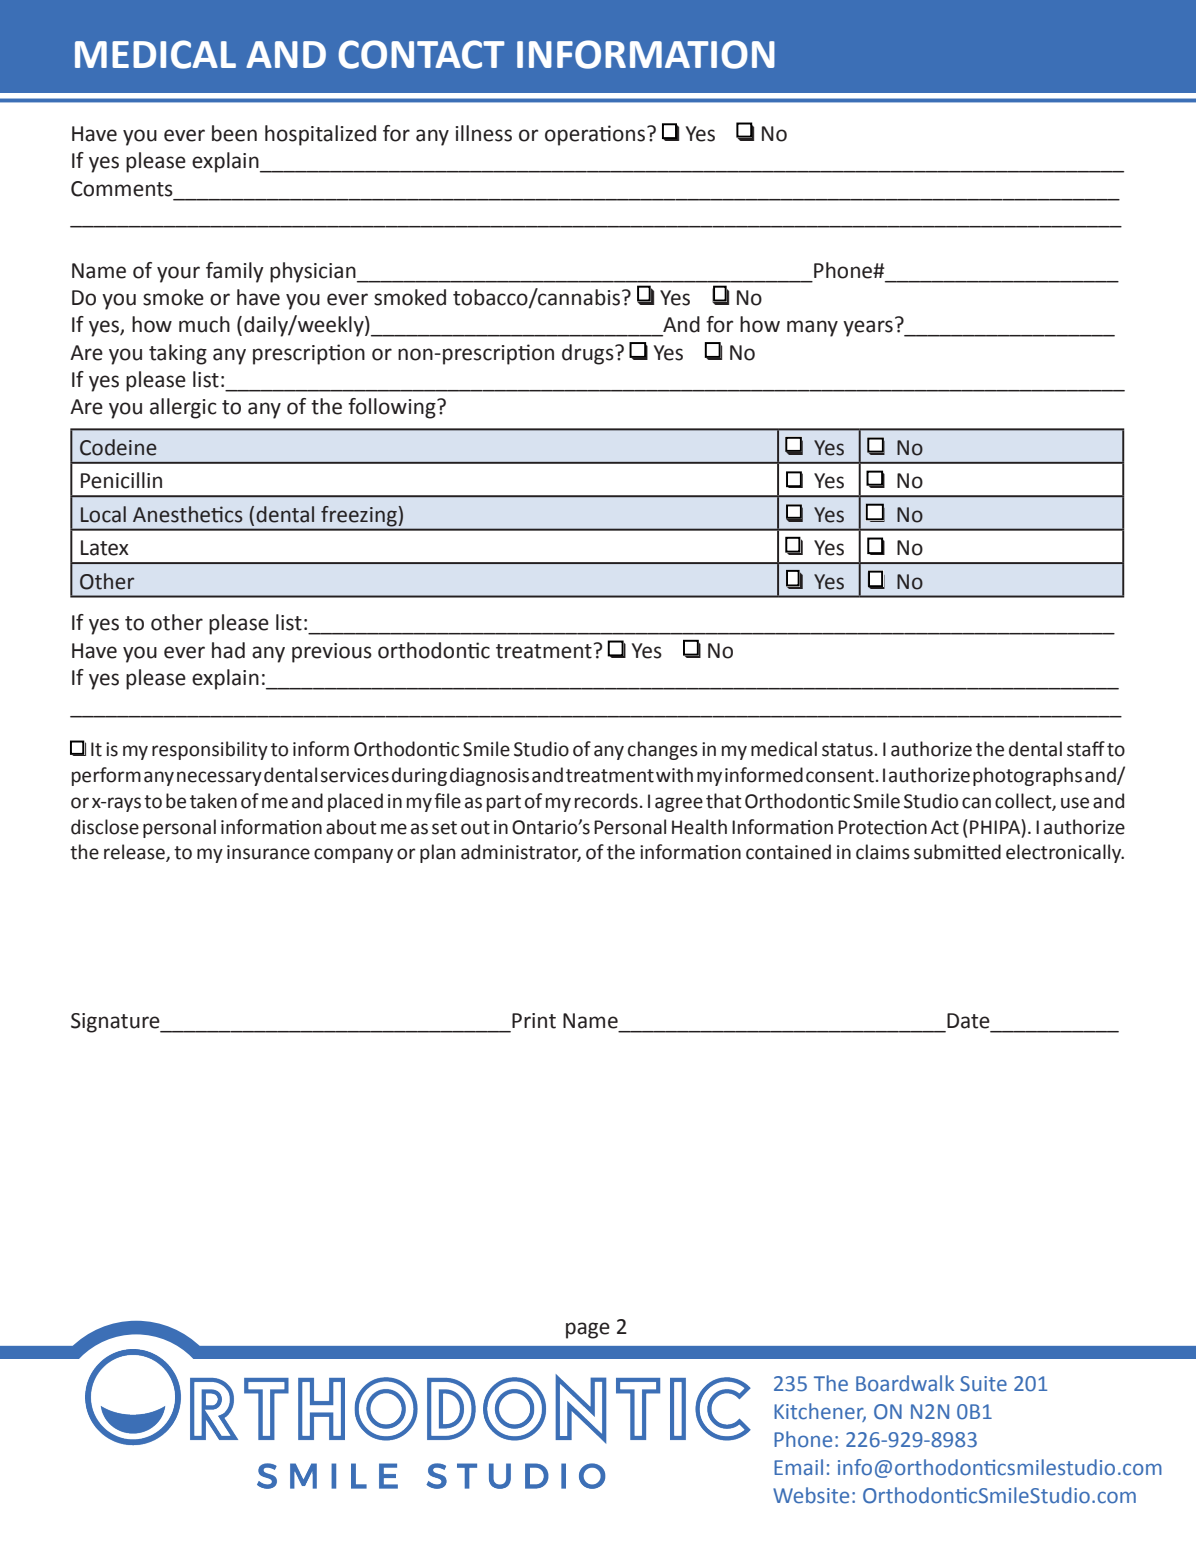 The height and width of the image is (1547, 1196). What do you see at coordinates (798, 1467) in the image?
I see `Email` at bounding box center [798, 1467].
